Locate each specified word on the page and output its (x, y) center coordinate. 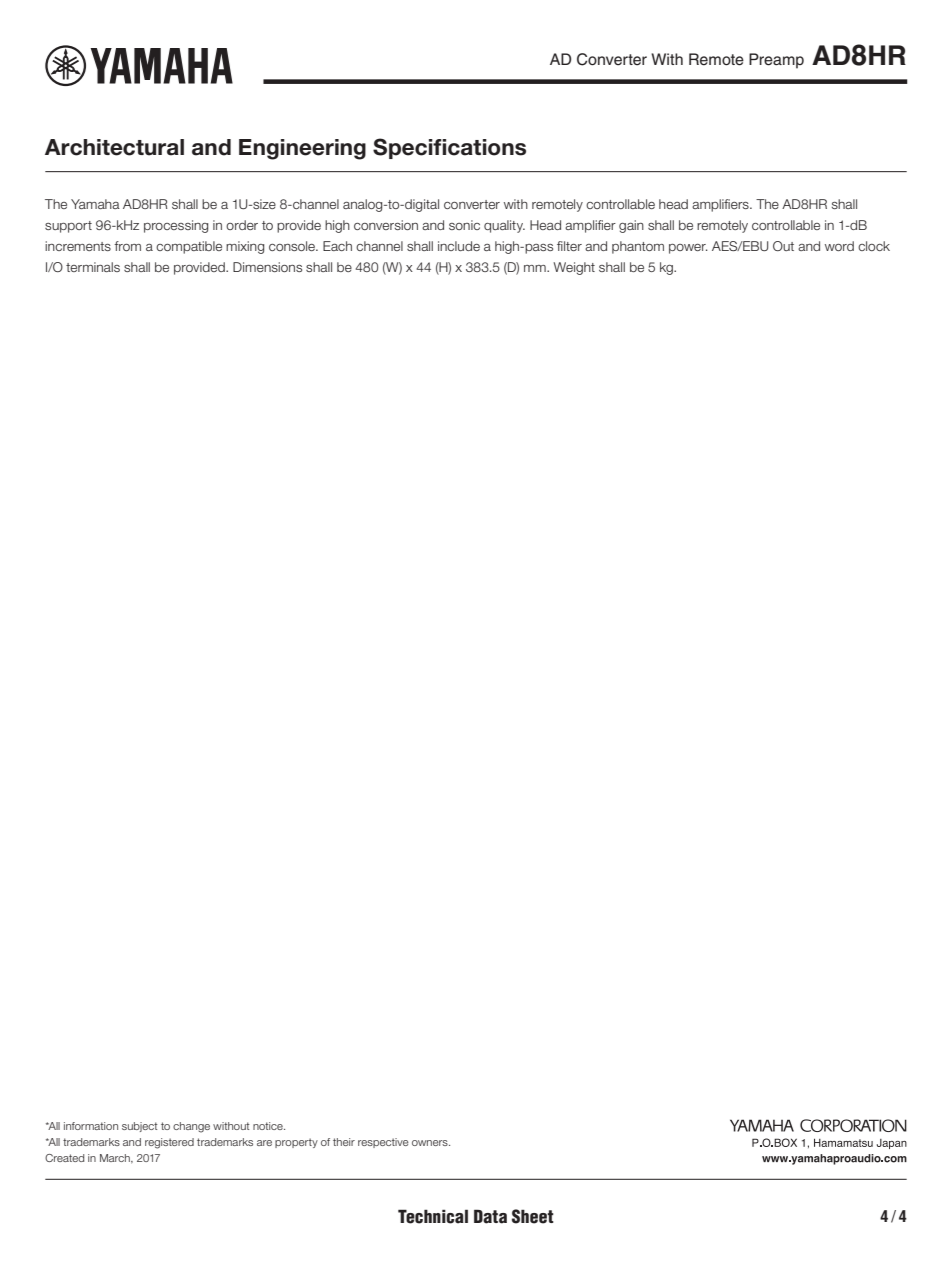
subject (140, 1127)
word (839, 246)
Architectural (114, 147)
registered (169, 1143)
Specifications (449, 148)
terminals (93, 267)
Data (490, 1216)
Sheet (533, 1216)
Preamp (776, 61)
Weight (574, 268)
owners (431, 1143)
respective (383, 1143)
